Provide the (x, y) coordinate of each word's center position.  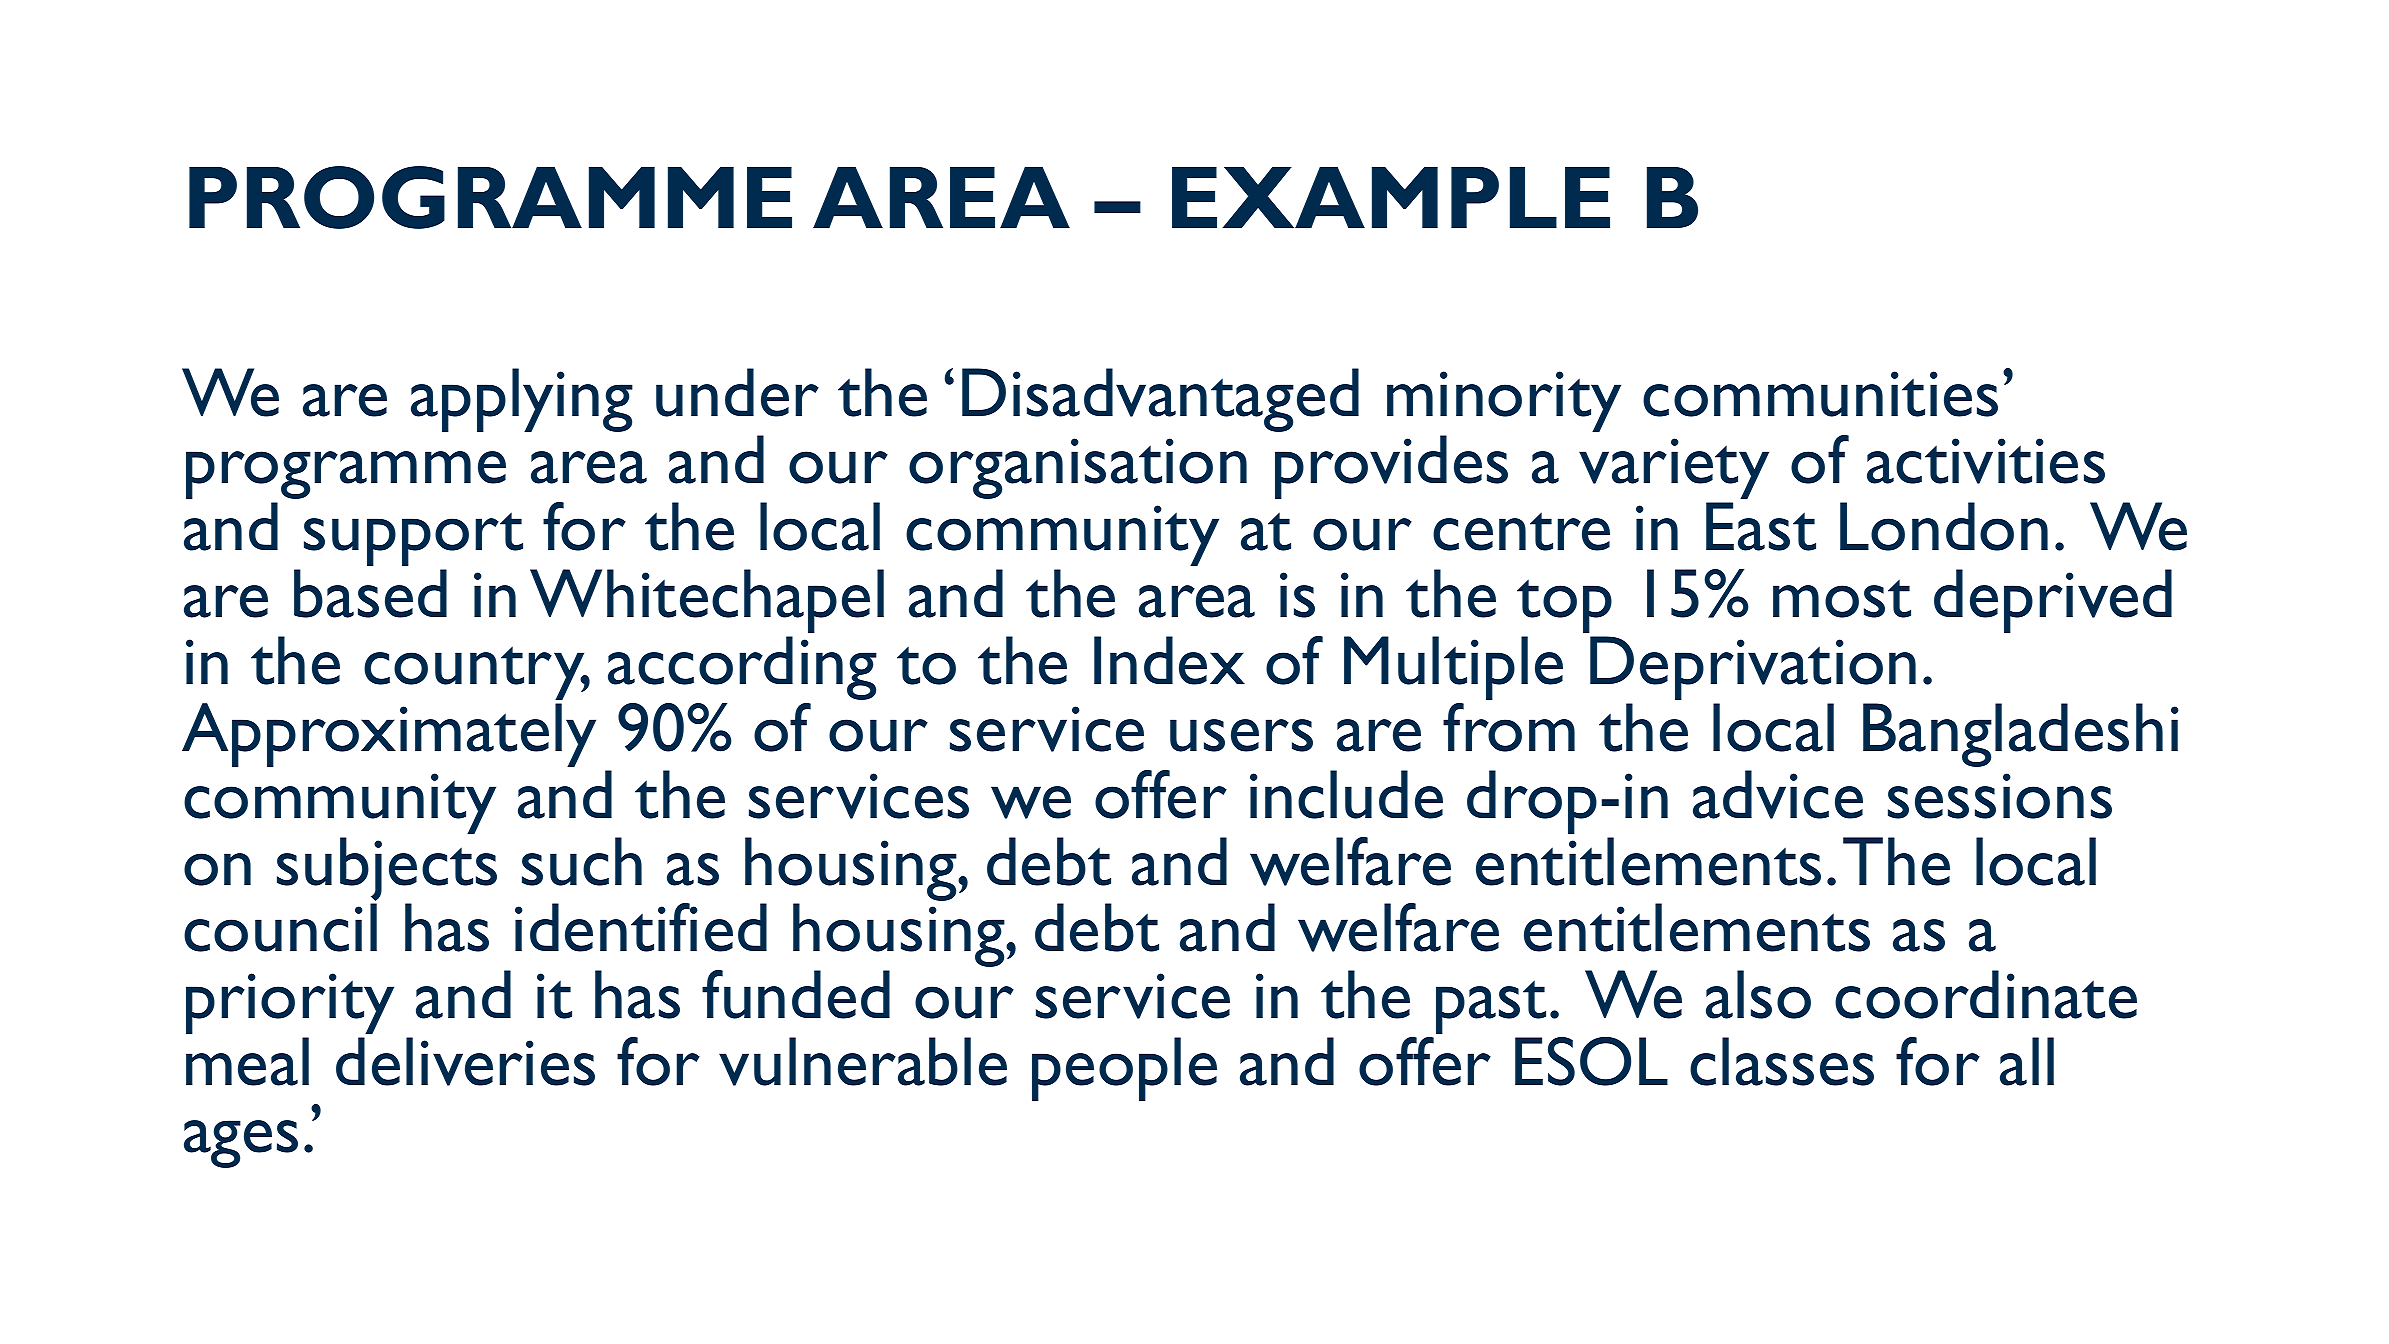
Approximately (389, 735)
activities (1986, 461)
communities (1820, 394)
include (1346, 794)
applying (522, 400)
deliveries (465, 1061)
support (413, 539)
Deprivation (1753, 668)
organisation (1078, 468)
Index (1169, 660)
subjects (387, 869)
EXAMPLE (1391, 197)
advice (1778, 794)
